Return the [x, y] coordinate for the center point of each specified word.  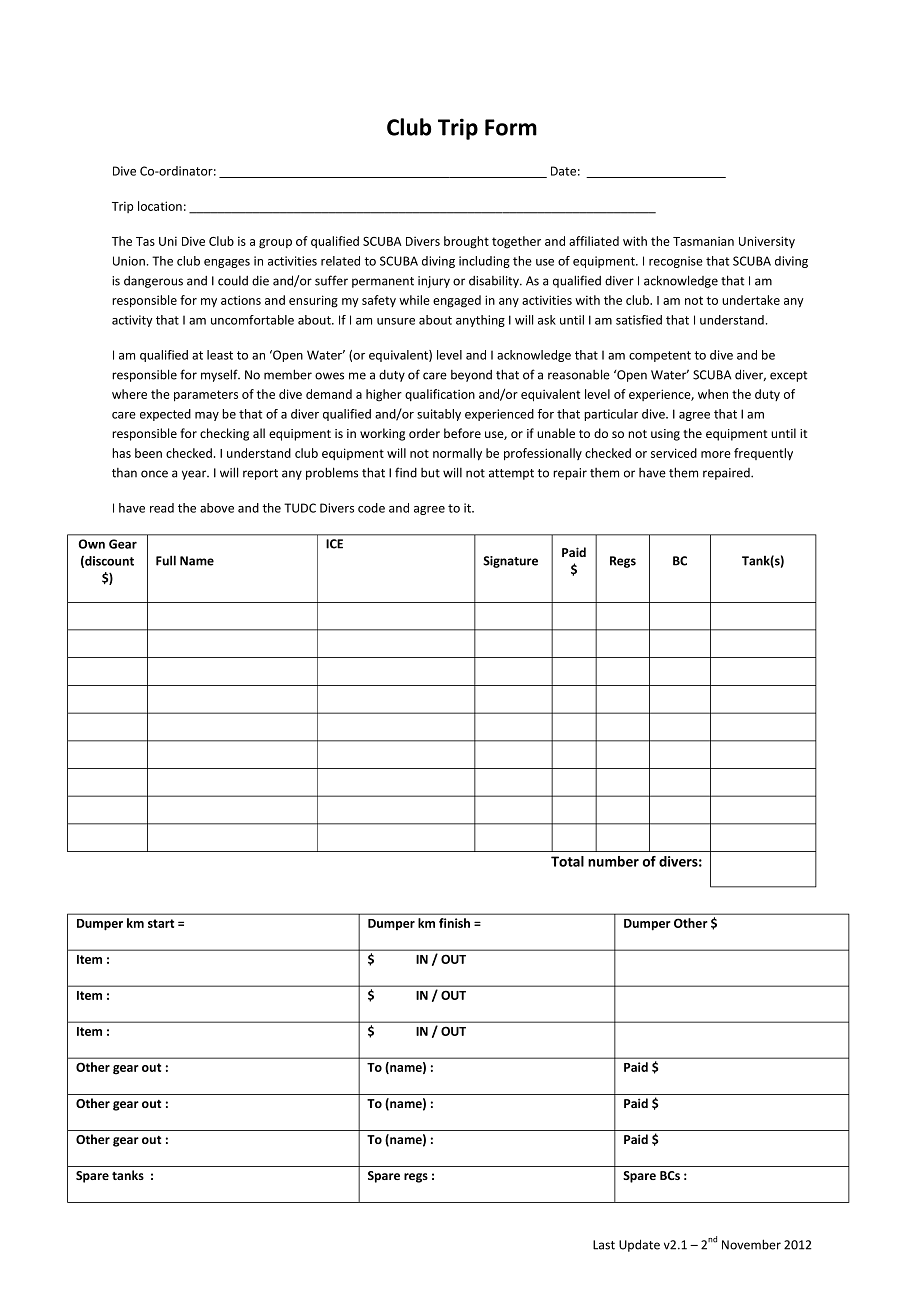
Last [604, 1245]
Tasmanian [703, 241]
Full [166, 560]
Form [511, 127]
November [751, 1244]
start [161, 923]
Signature [510, 562]
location [160, 206]
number [613, 861]
